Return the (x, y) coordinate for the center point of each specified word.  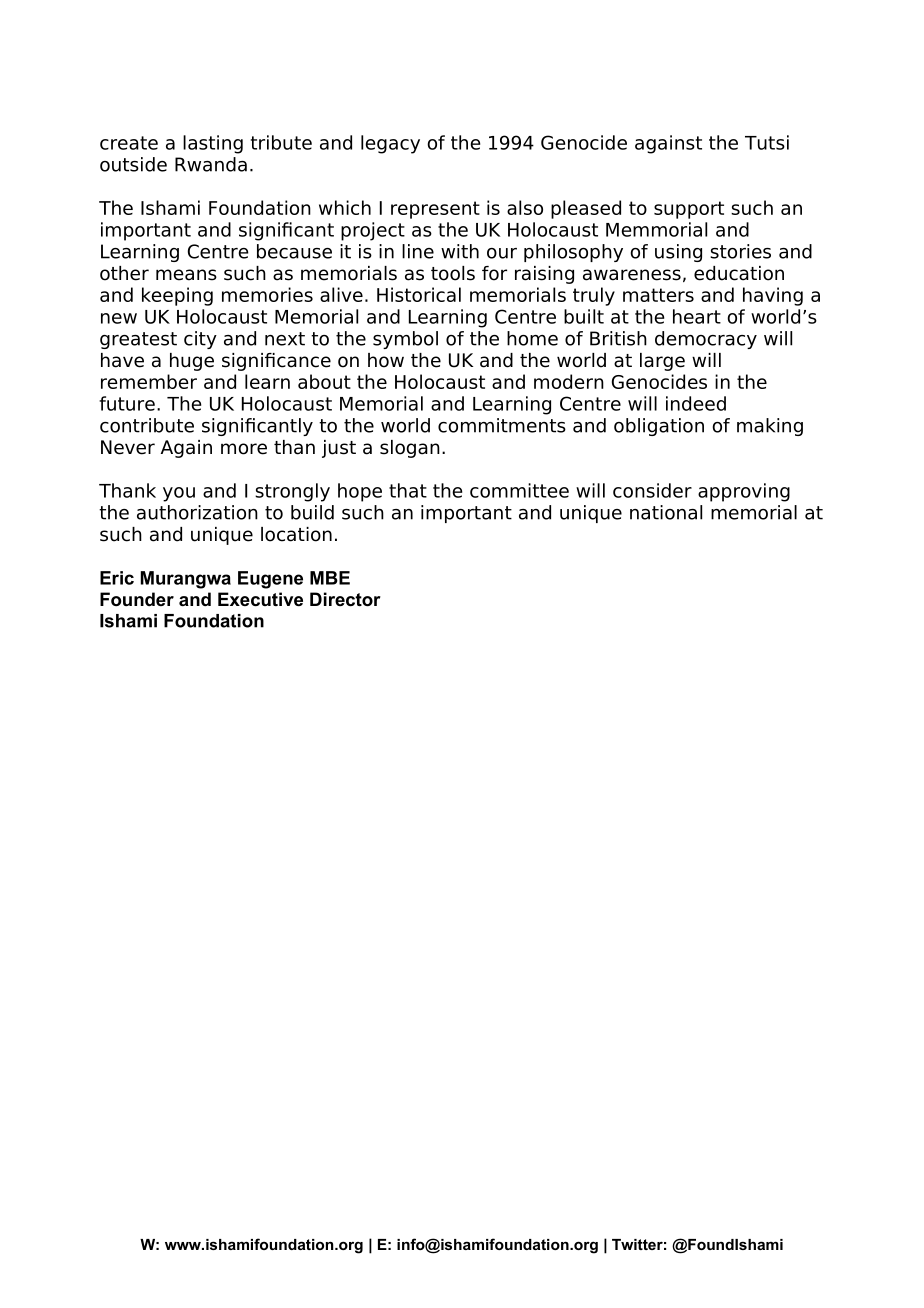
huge (192, 362)
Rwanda (211, 164)
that (408, 490)
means (186, 275)
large (662, 362)
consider (652, 490)
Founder (137, 599)
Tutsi (767, 142)
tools (453, 273)
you (179, 494)
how (386, 360)
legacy (390, 144)
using (678, 253)
